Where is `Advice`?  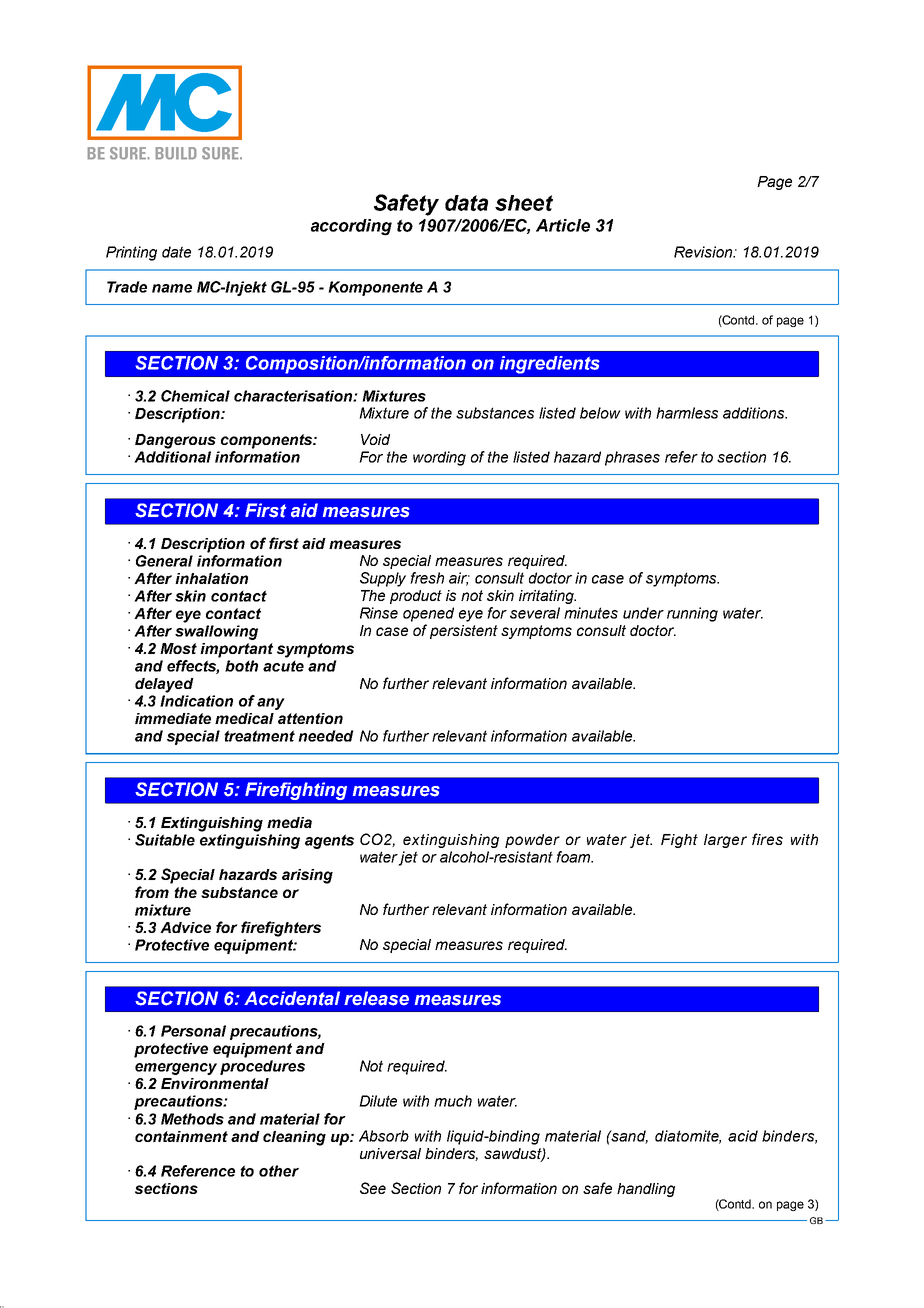 Advice is located at coordinates (185, 927).
